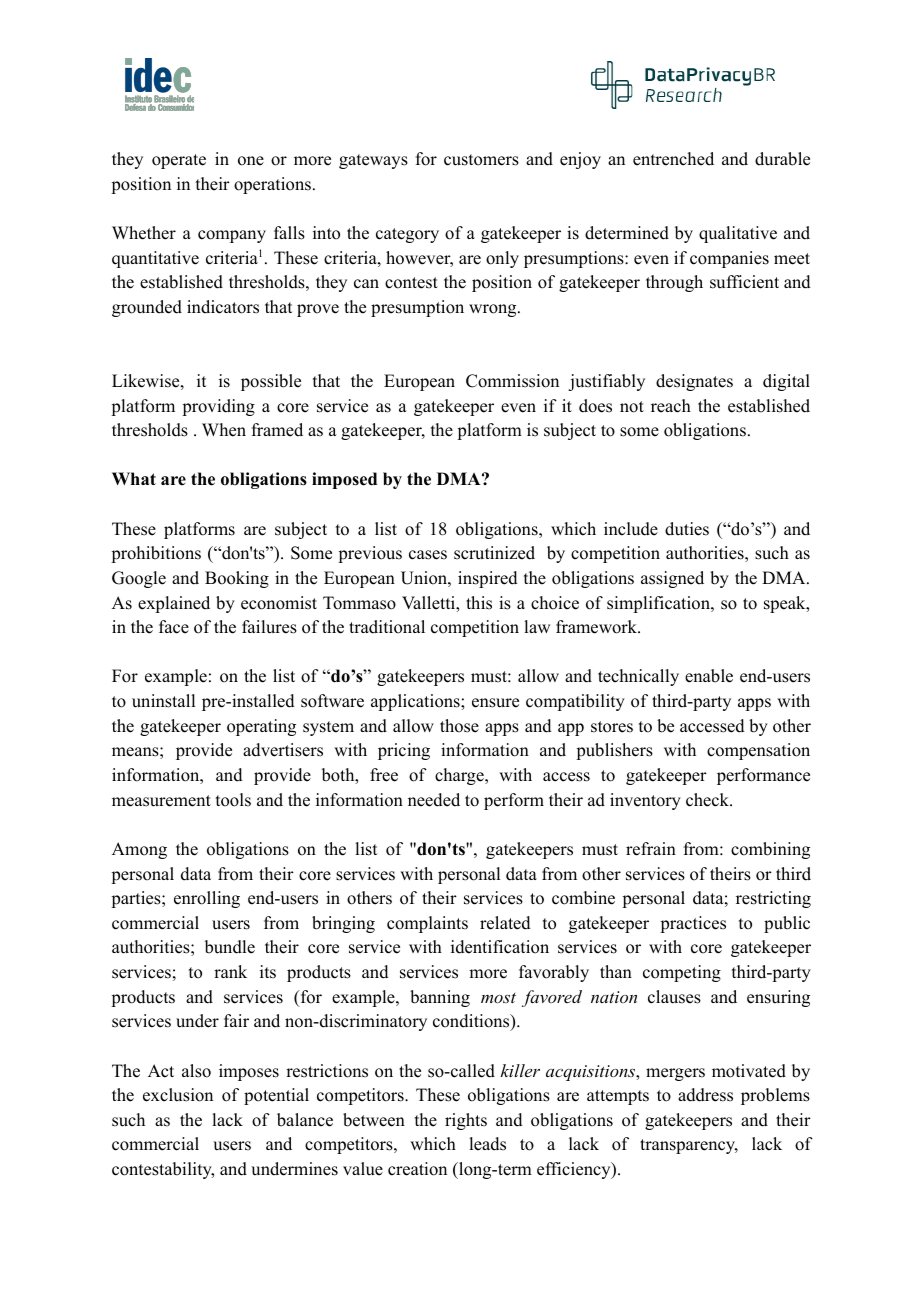 Image resolution: width=924 pixels, height=1307 pixels. What do you see at coordinates (758, 751) in the image?
I see `compensation` at bounding box center [758, 751].
